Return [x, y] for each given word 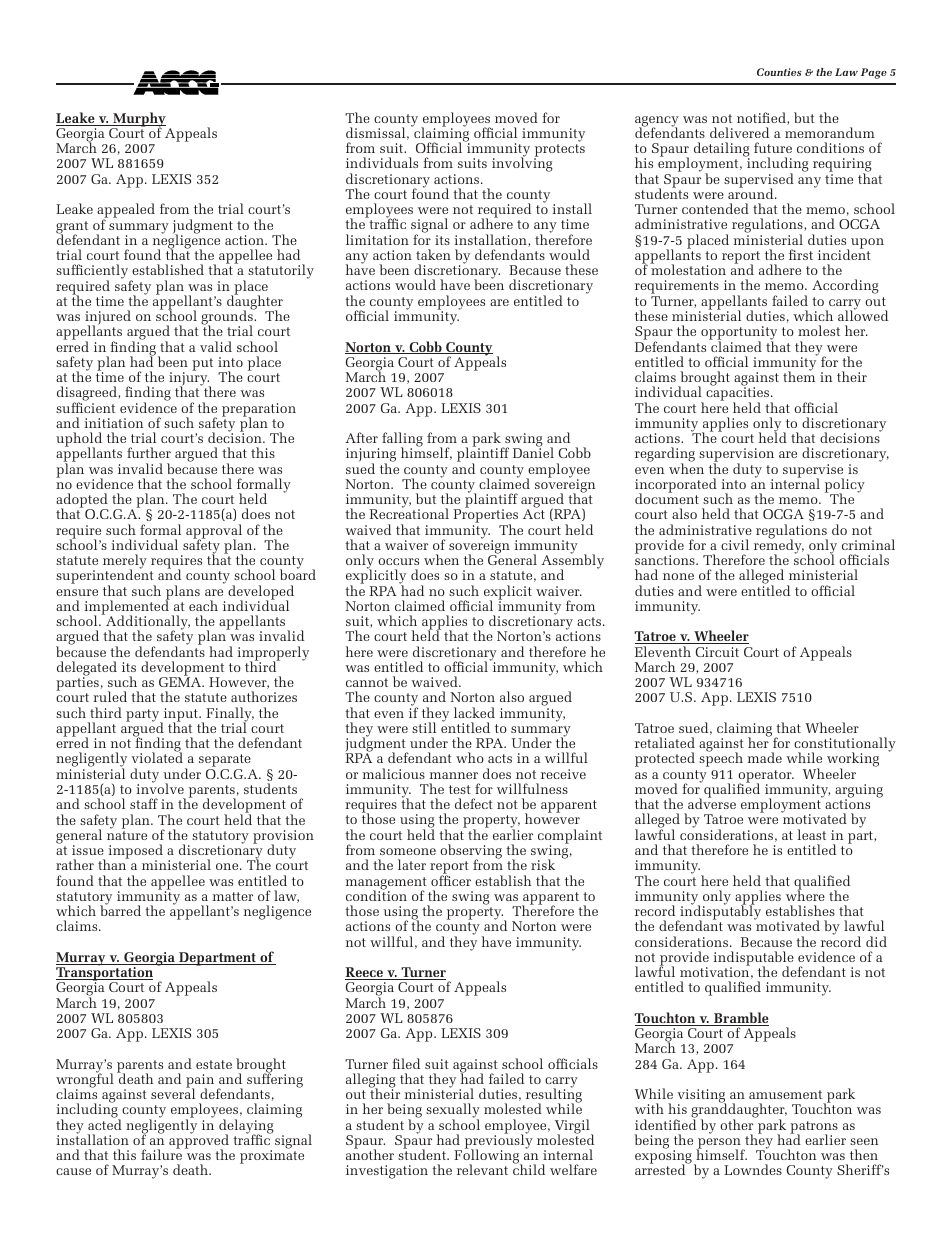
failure [161, 1154]
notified [762, 118]
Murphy [138, 120]
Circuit [717, 652]
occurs [398, 561]
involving [522, 164]
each [203, 605]
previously [499, 1141]
